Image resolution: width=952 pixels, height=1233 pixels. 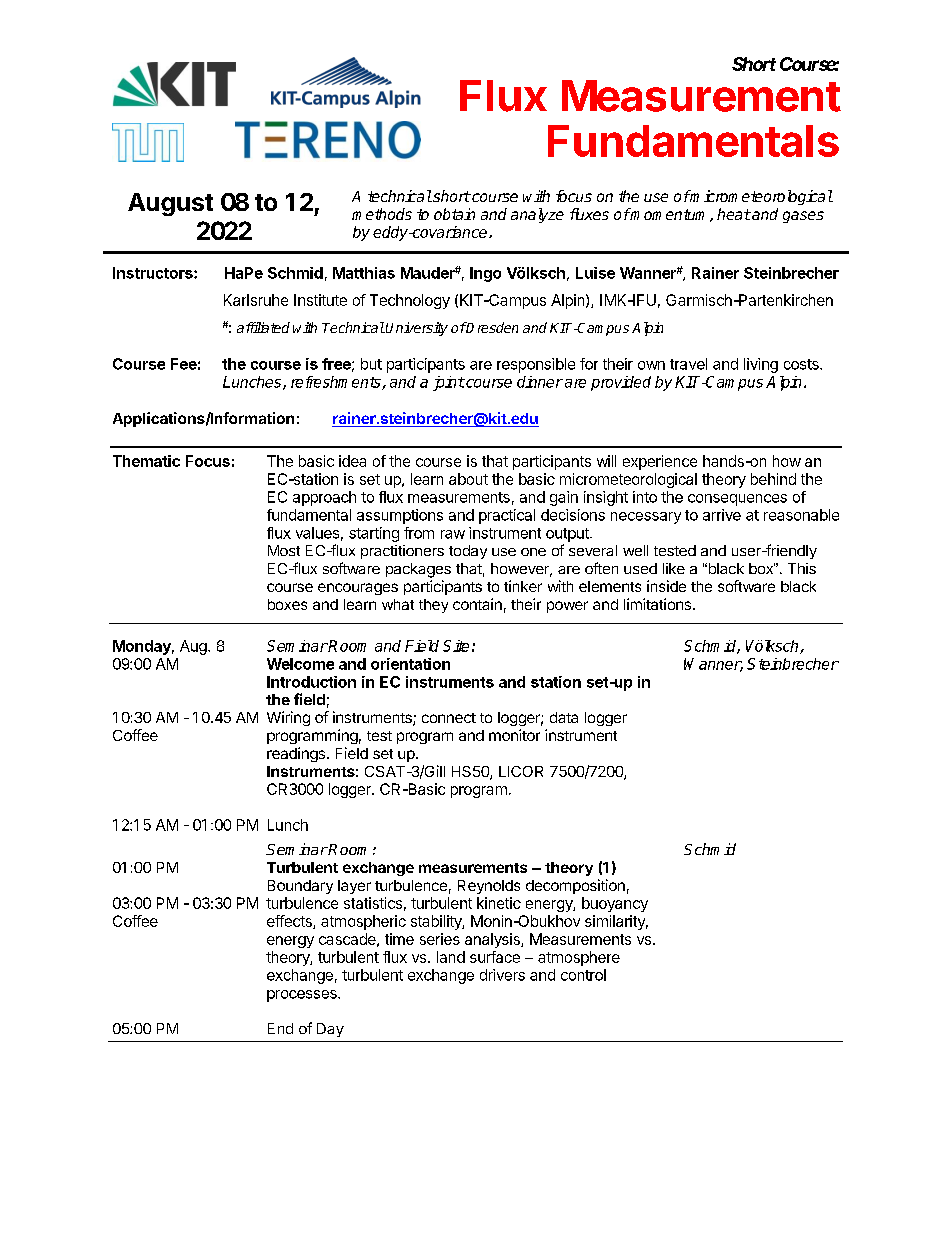 What do you see at coordinates (303, 996) in the screenshot?
I see `processes` at bounding box center [303, 996].
